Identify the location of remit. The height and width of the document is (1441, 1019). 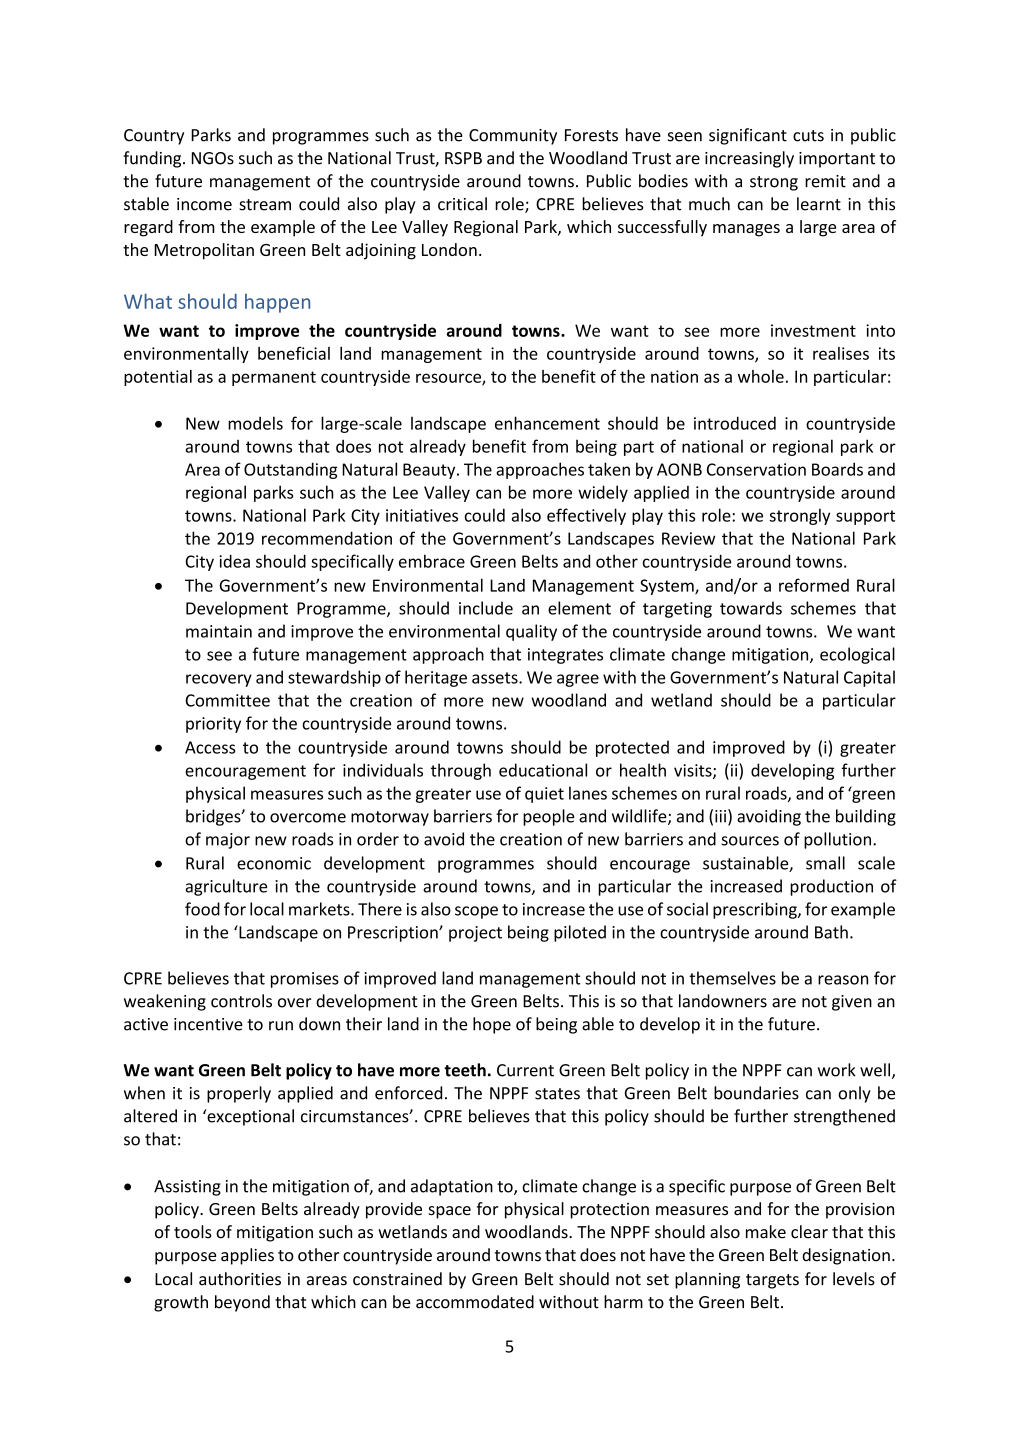
(825, 181).
